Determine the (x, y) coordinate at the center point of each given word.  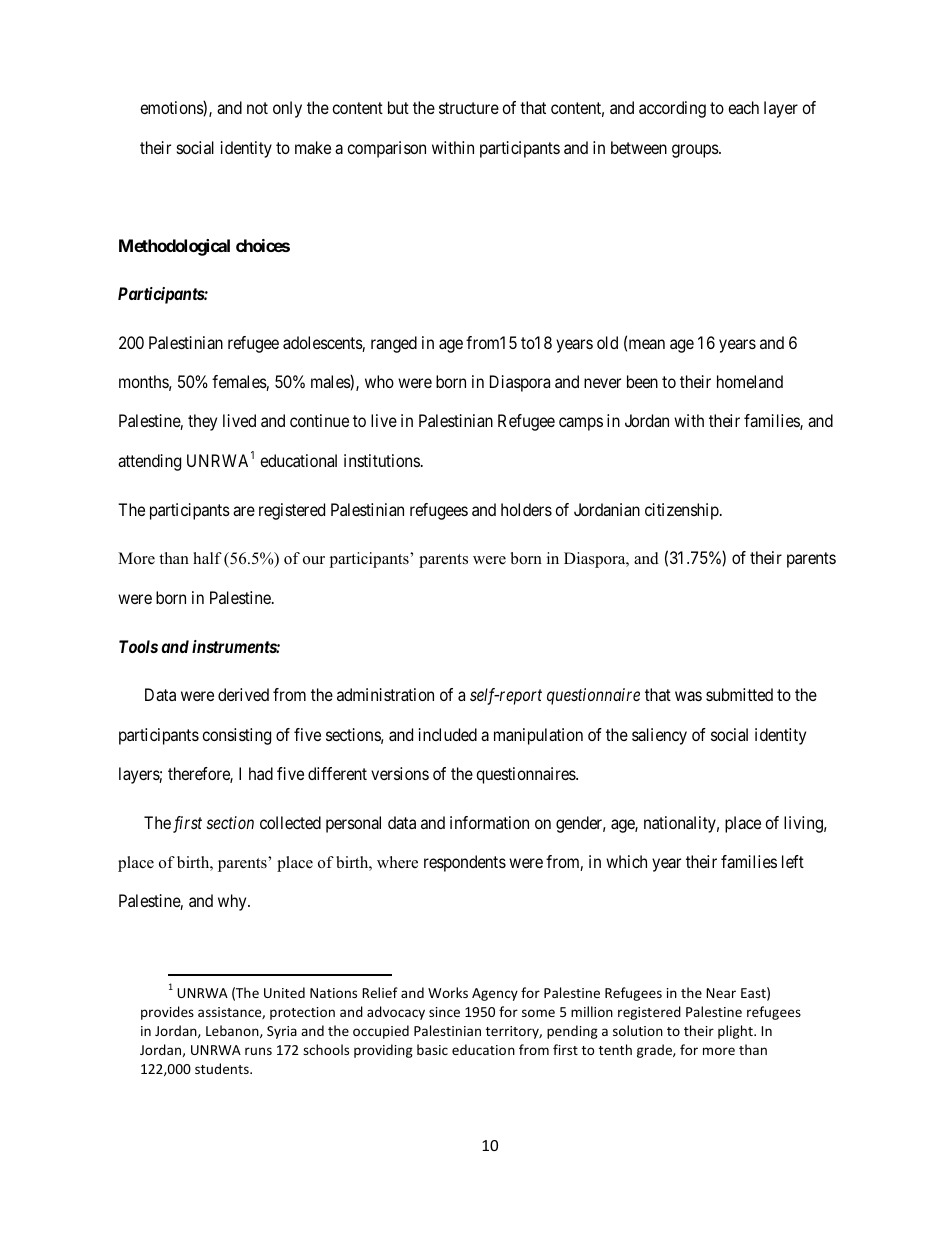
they (202, 422)
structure (469, 108)
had (261, 773)
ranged (394, 344)
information (489, 822)
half (207, 558)
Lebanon (233, 1031)
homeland (750, 381)
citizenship (683, 511)
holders (526, 509)
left (793, 861)
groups (696, 151)
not (257, 108)
